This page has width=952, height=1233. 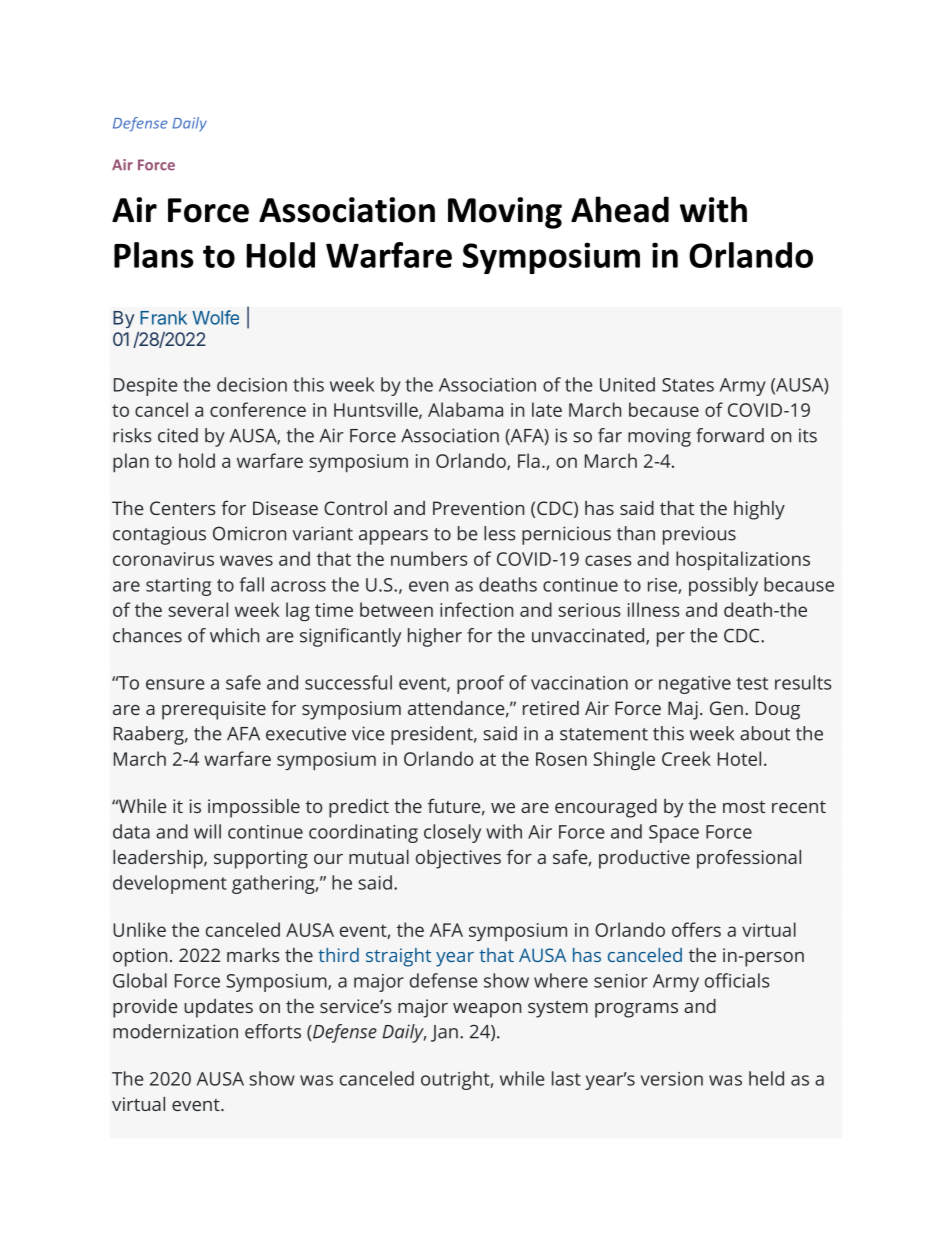 What do you see at coordinates (458, 859) in the page?
I see `objectives` at bounding box center [458, 859].
